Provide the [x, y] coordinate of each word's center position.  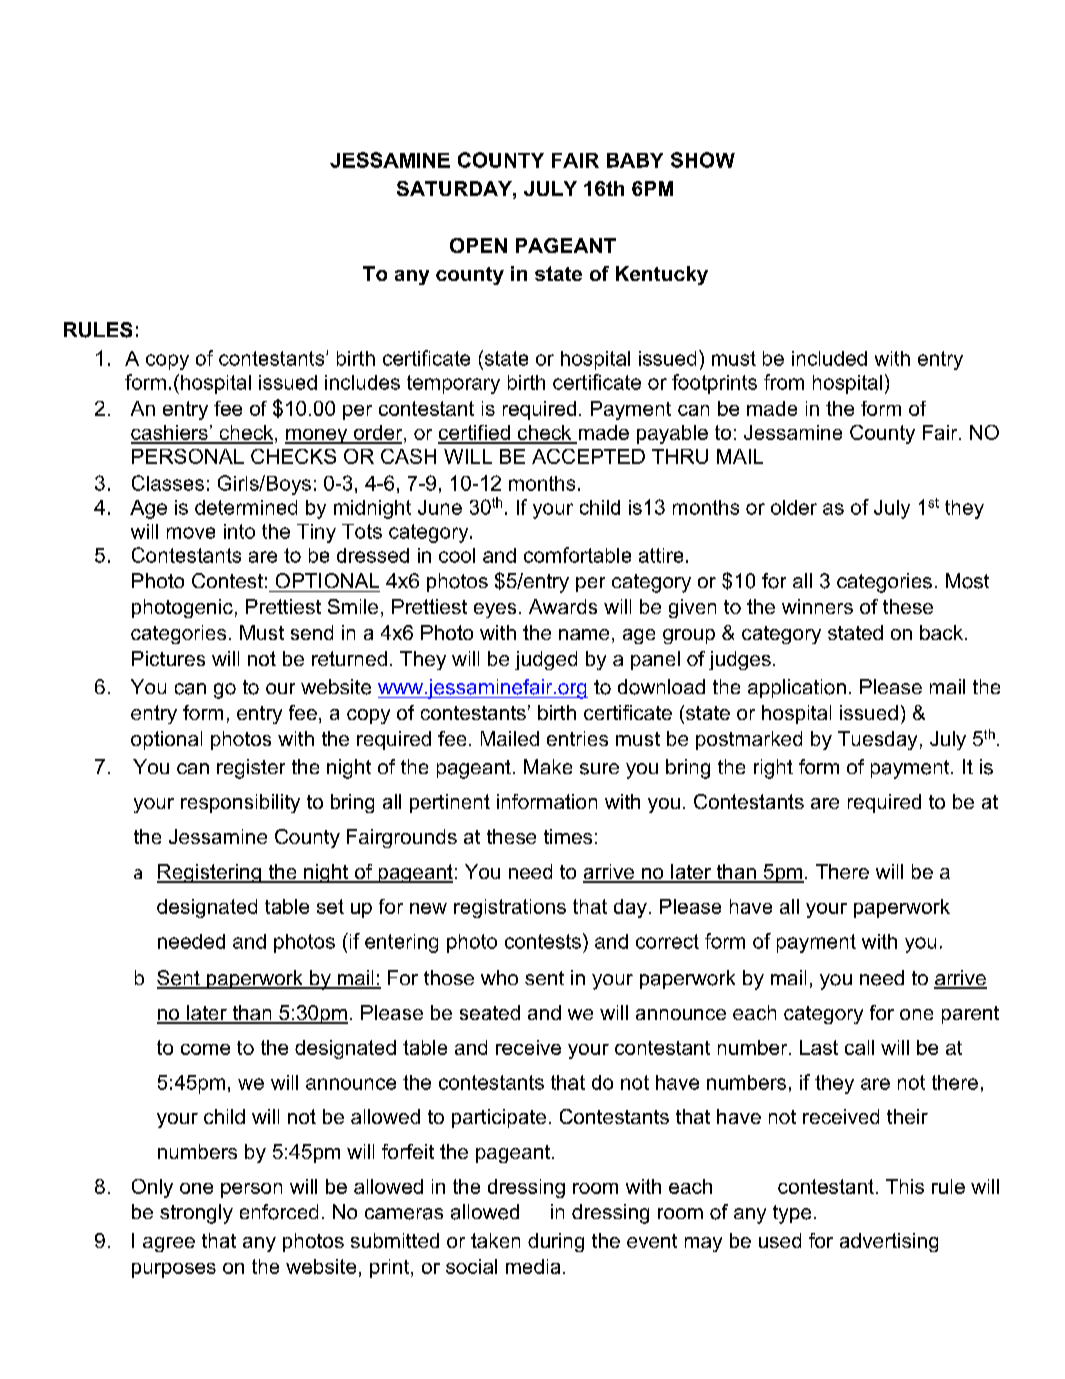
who [499, 977]
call [859, 1047]
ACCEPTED [588, 456]
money [317, 436]
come [205, 1049]
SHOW [703, 160]
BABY [635, 160]
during [556, 1242]
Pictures [168, 658]
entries [577, 738]
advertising [889, 1242]
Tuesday [877, 740]
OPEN [478, 245]
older [794, 507]
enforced [279, 1212]
